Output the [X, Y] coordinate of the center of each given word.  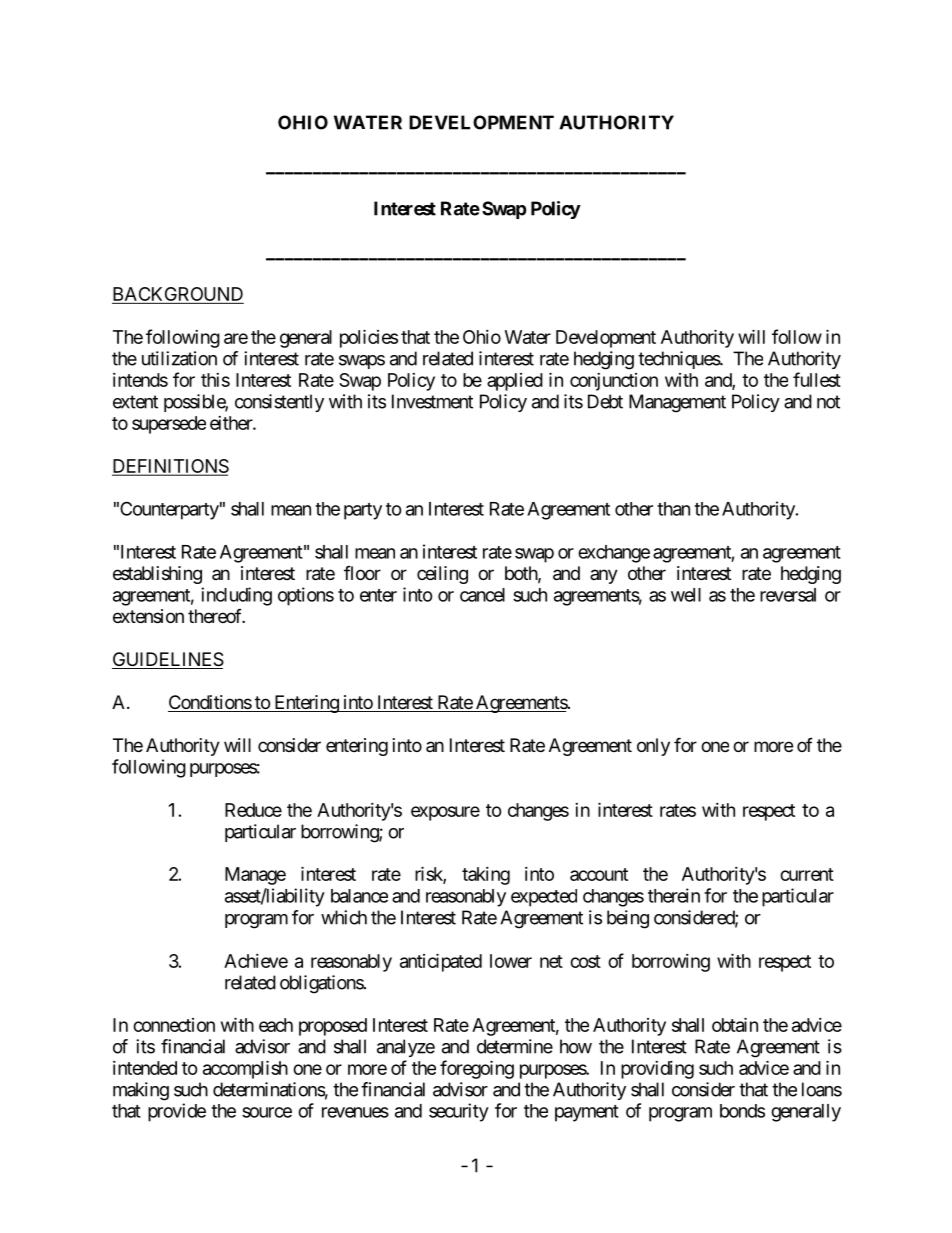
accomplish [245, 1069]
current [807, 874]
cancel [482, 595]
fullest [817, 379]
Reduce [253, 810]
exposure [445, 813]
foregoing [477, 1069]
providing [657, 1070]
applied [515, 382]
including [236, 596]
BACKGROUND [178, 294]
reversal [788, 595]
